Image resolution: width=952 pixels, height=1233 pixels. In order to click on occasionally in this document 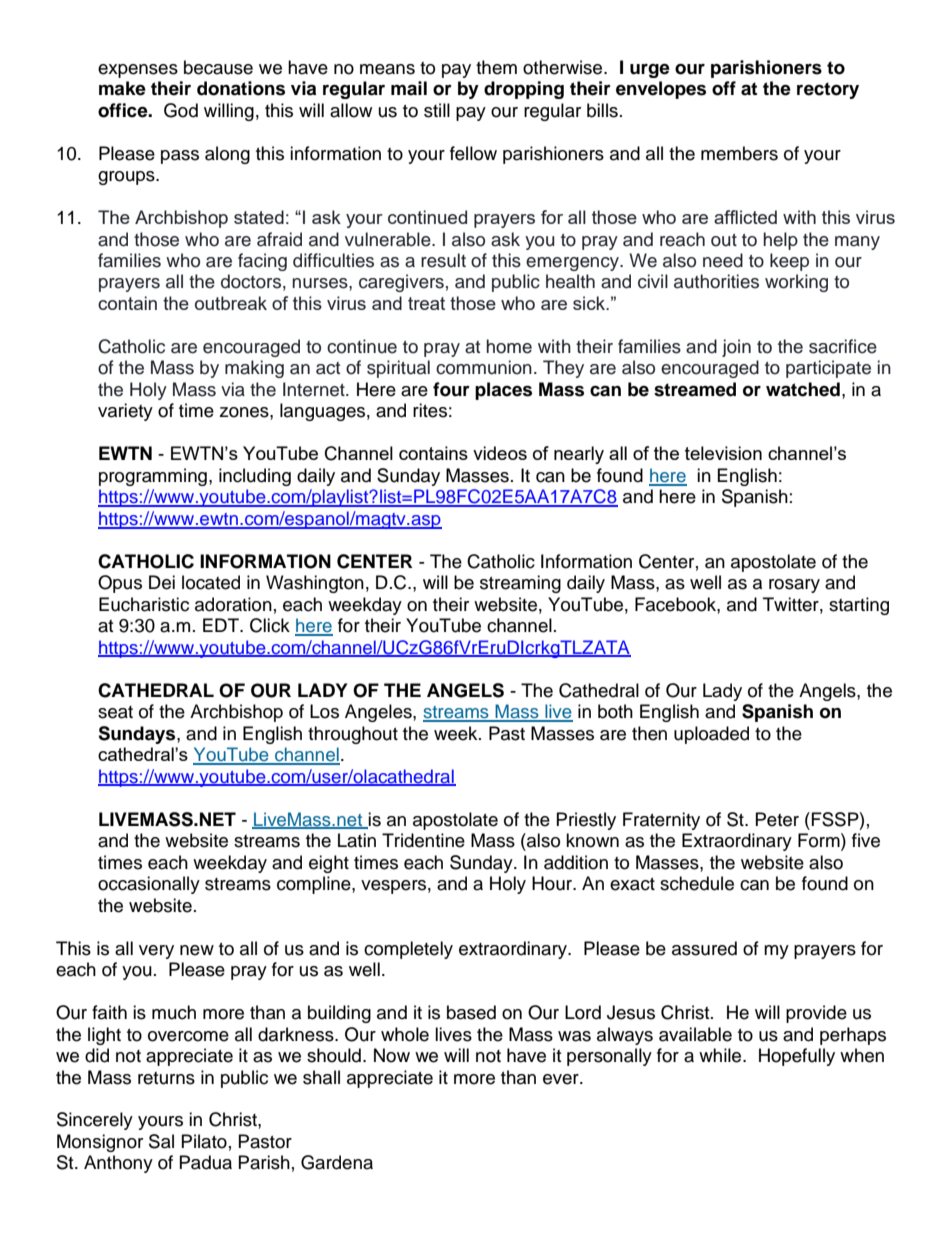, I will do `click(149, 885)`.
